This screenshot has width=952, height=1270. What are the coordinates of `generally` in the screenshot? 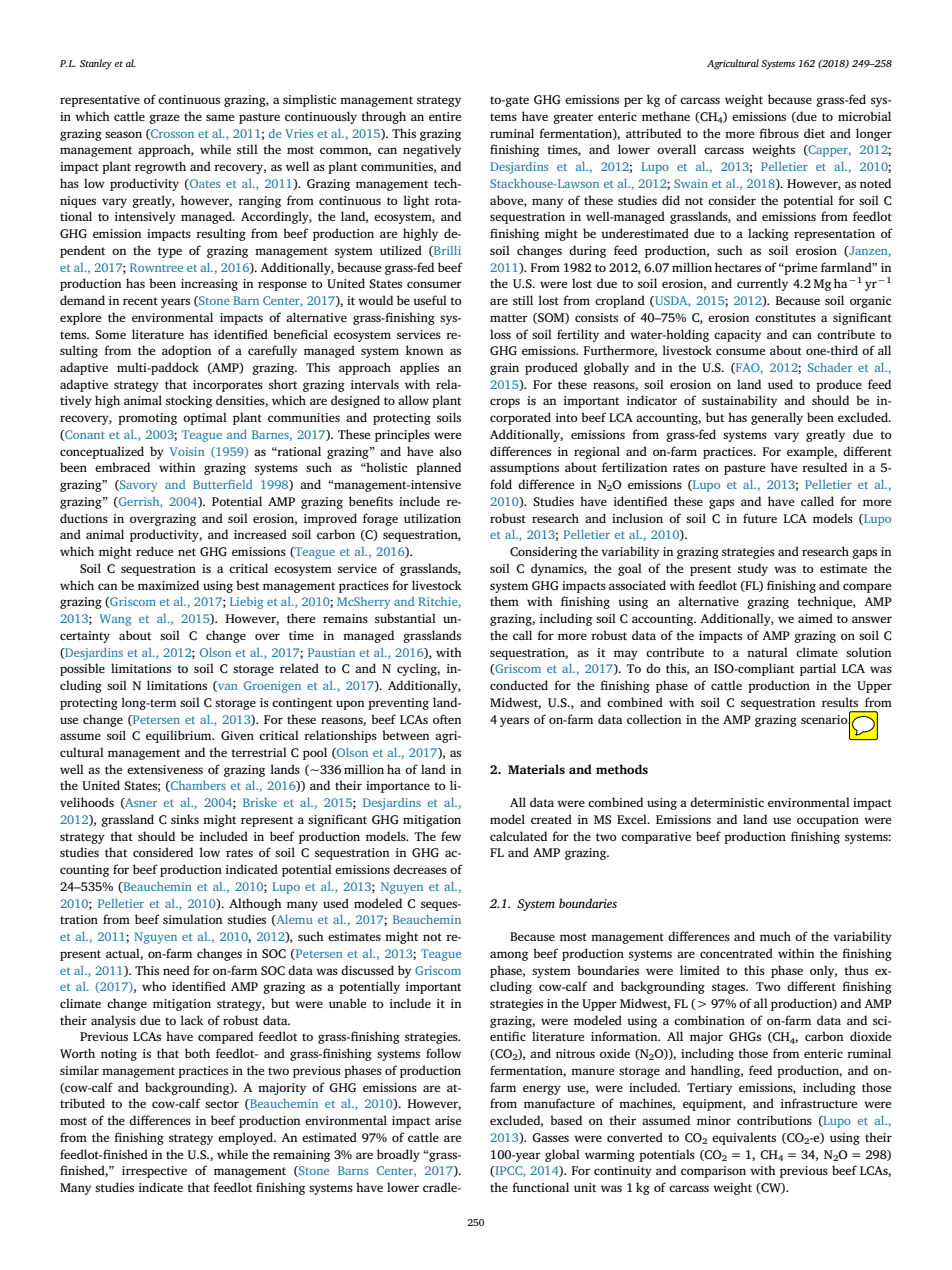 It's located at (777, 418).
